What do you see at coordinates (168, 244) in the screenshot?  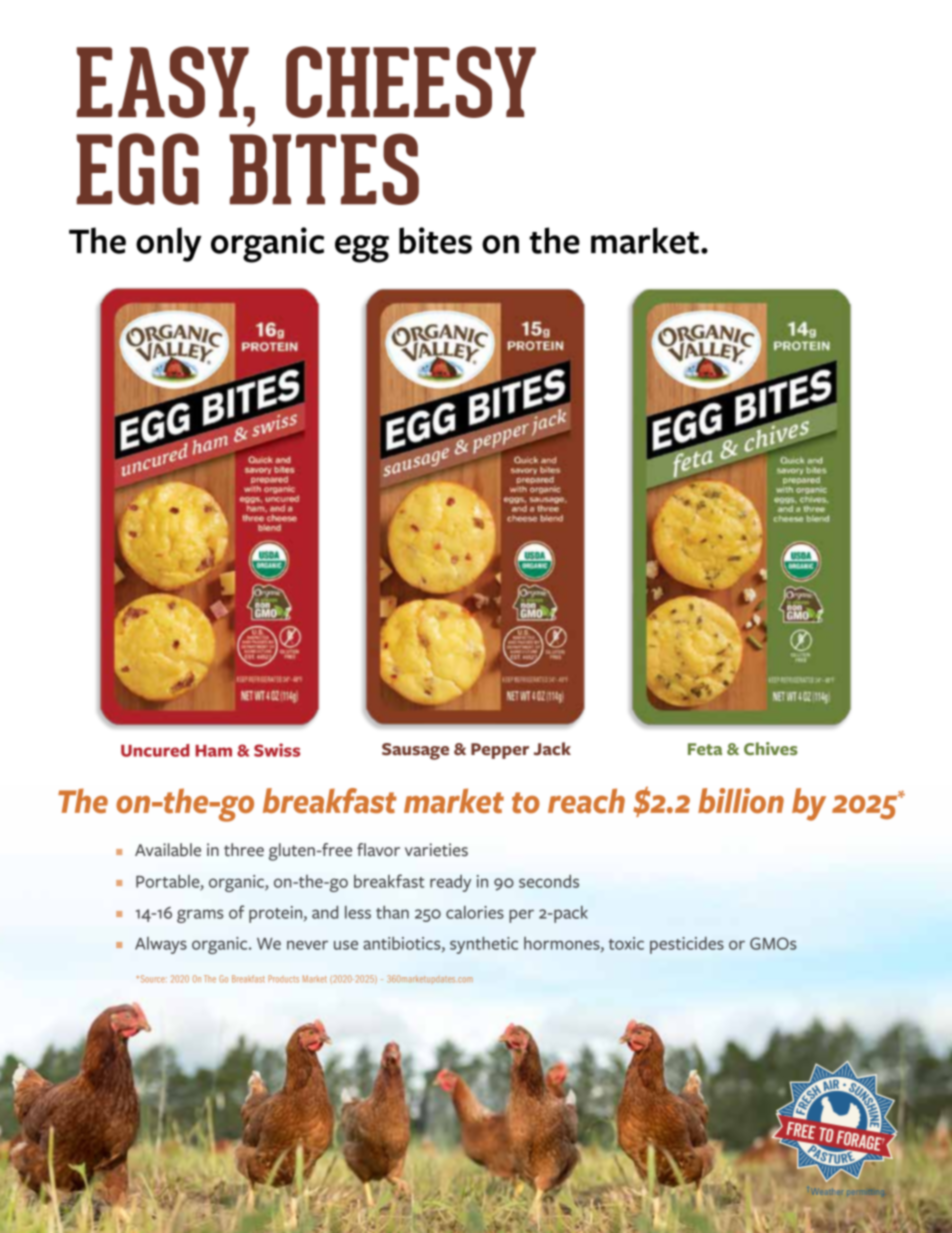 I see `only` at bounding box center [168, 244].
